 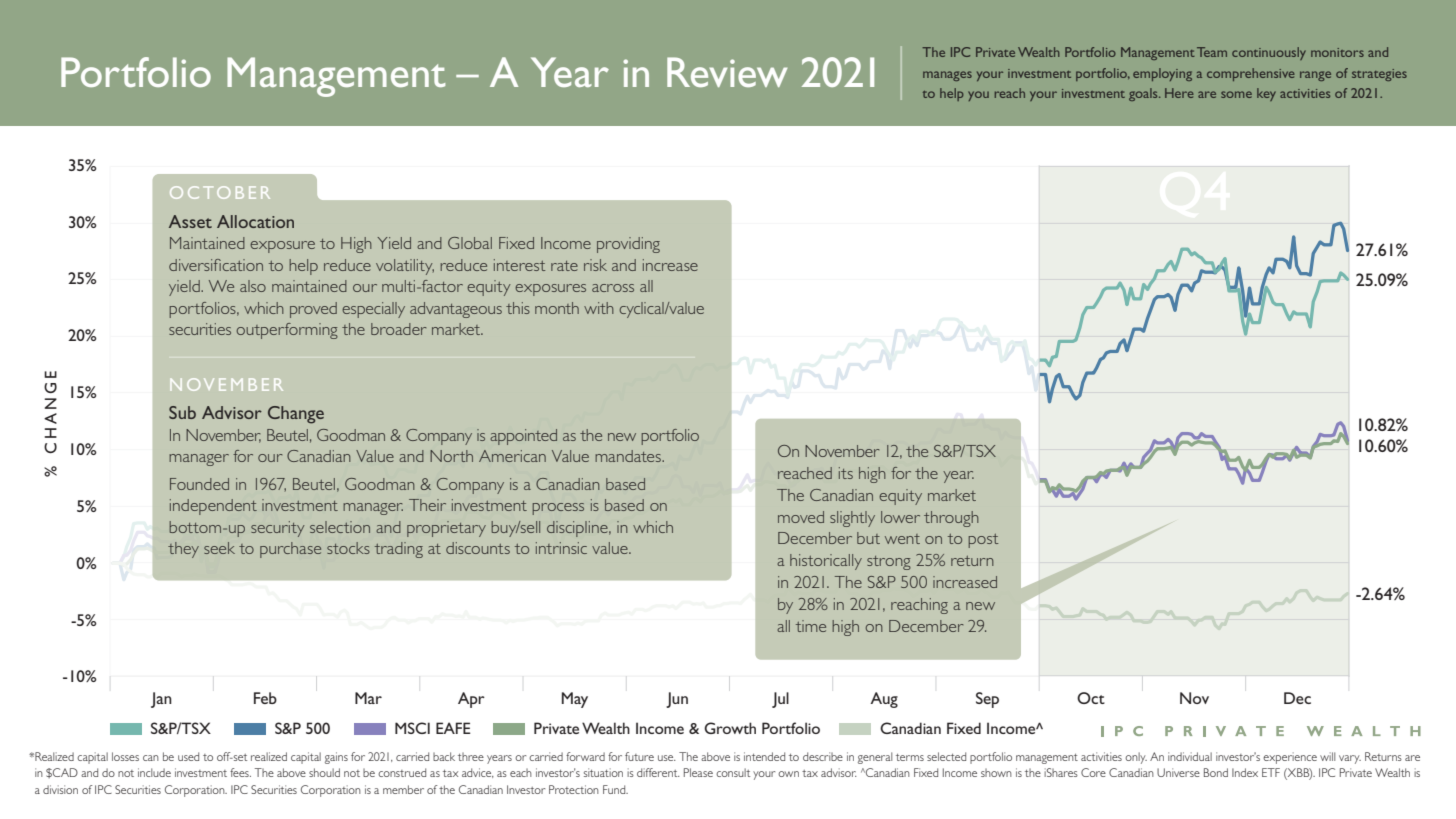 What do you see at coordinates (727, 72) in the screenshot?
I see `Review` at bounding box center [727, 72].
